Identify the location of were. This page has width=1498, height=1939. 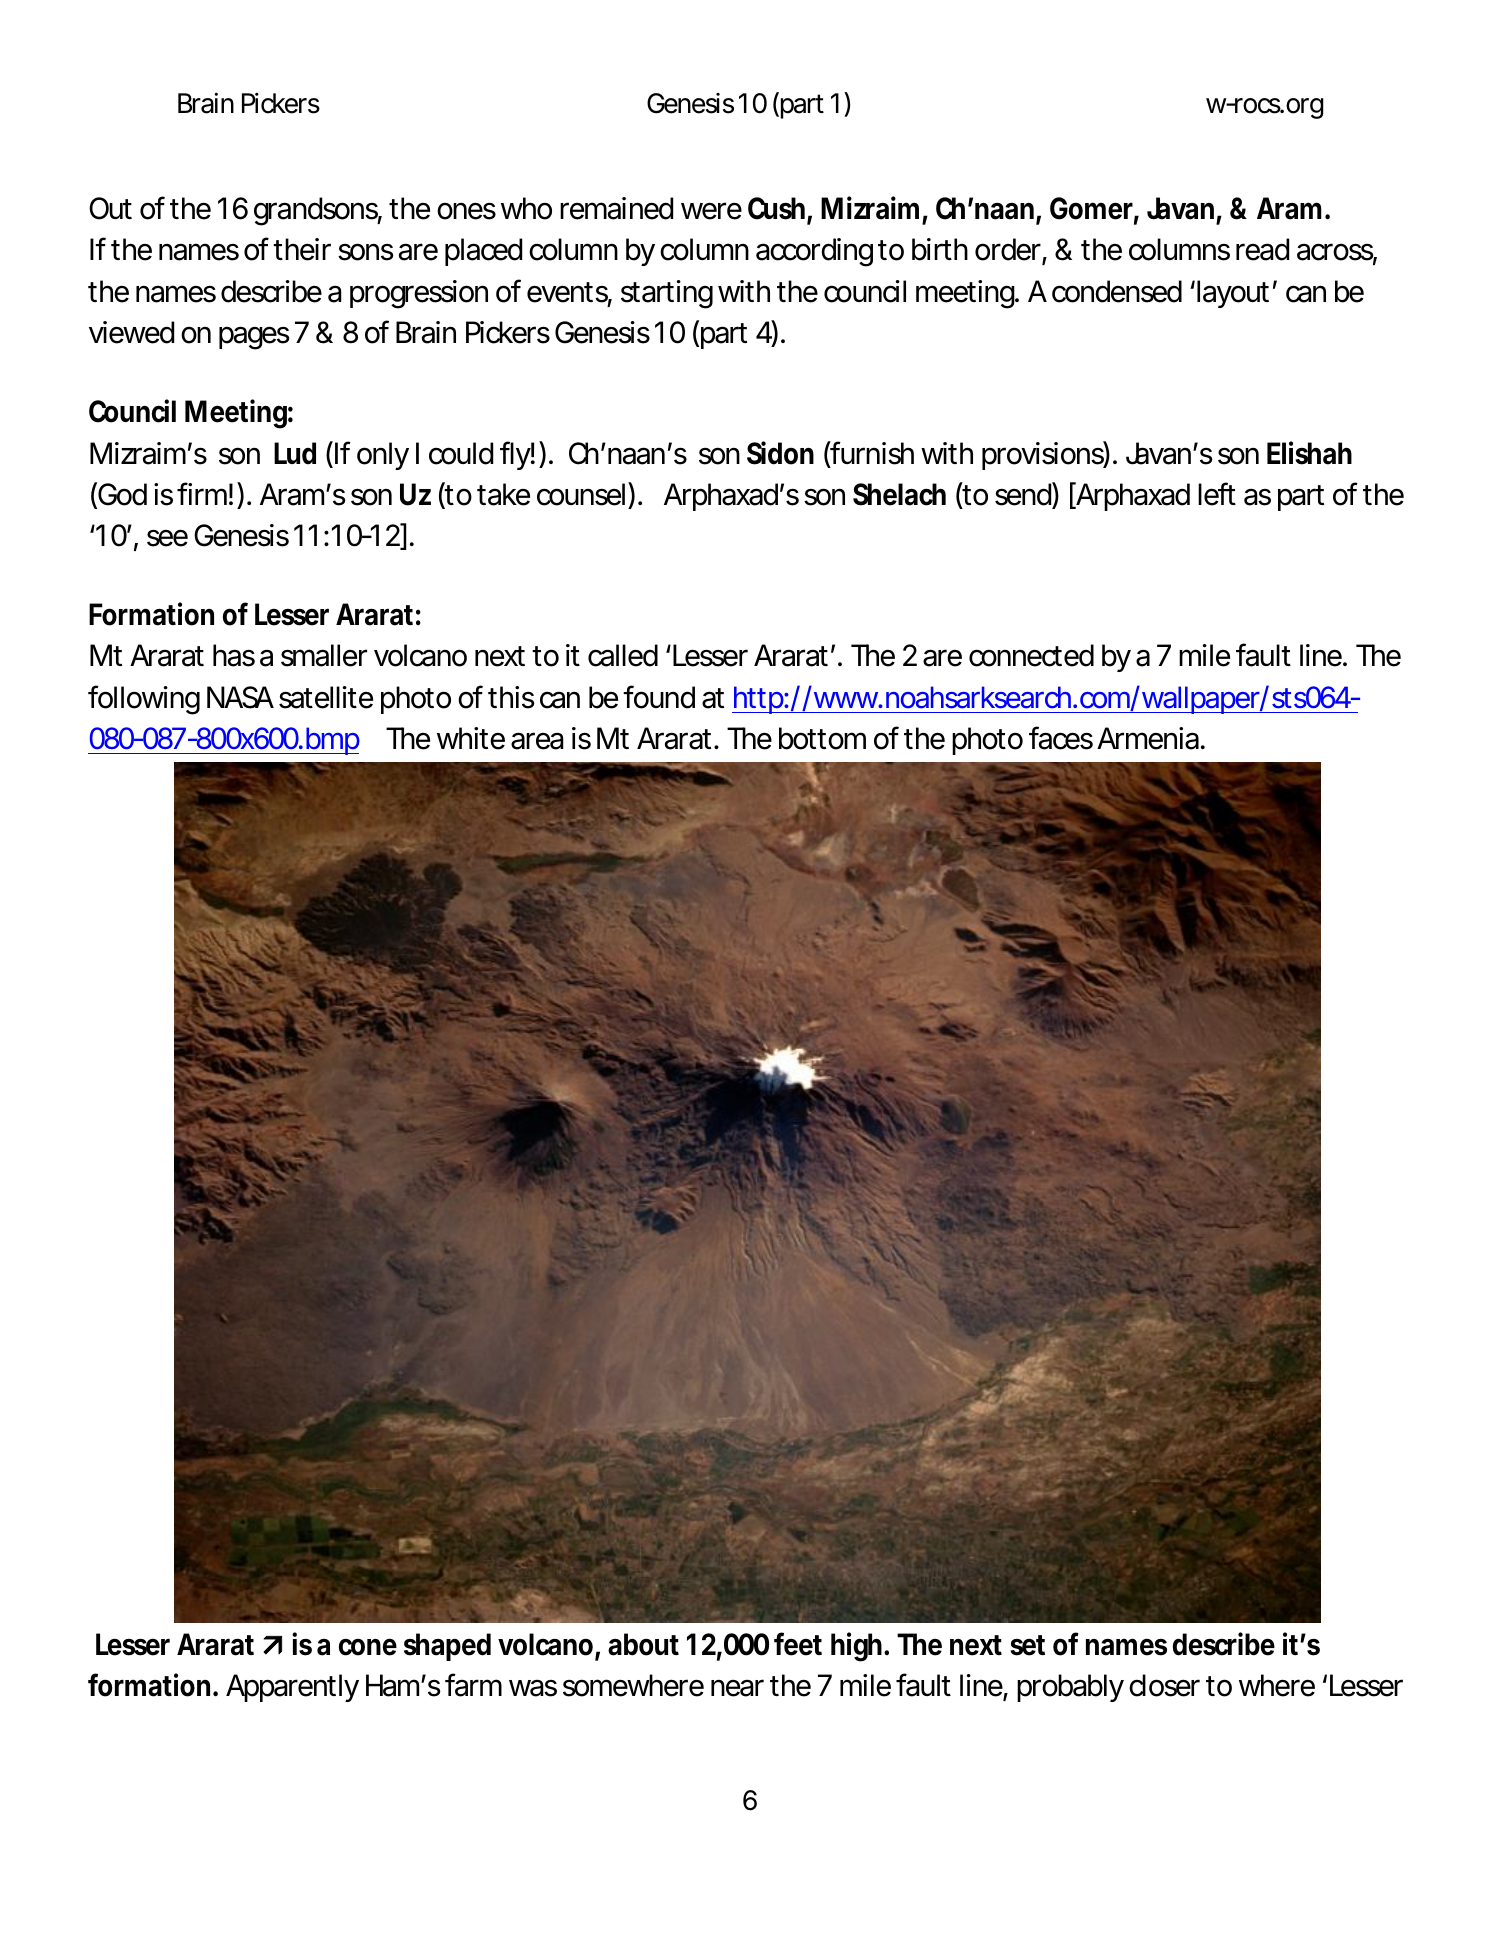
(711, 211).
